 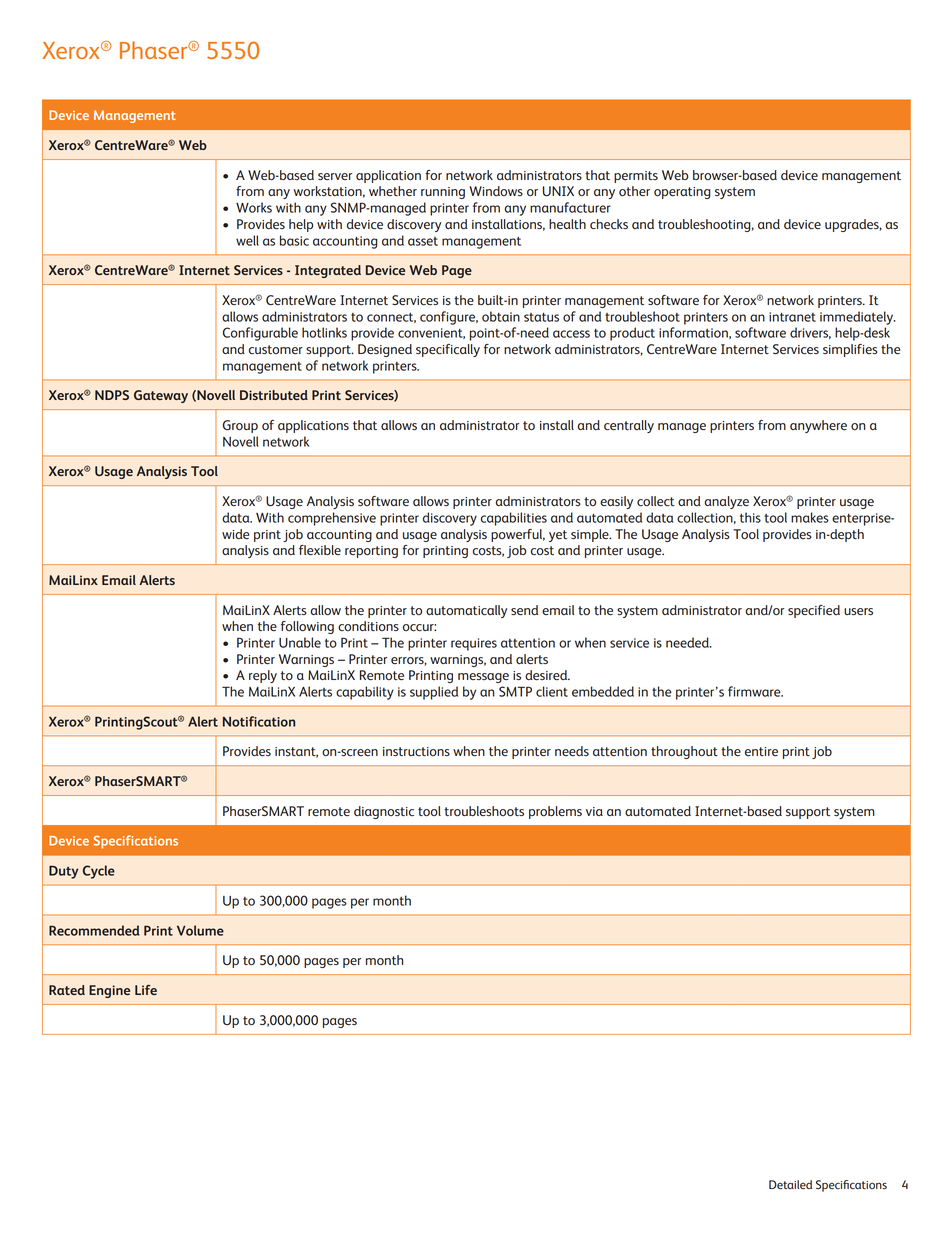 I want to click on anywhere, so click(x=818, y=426).
